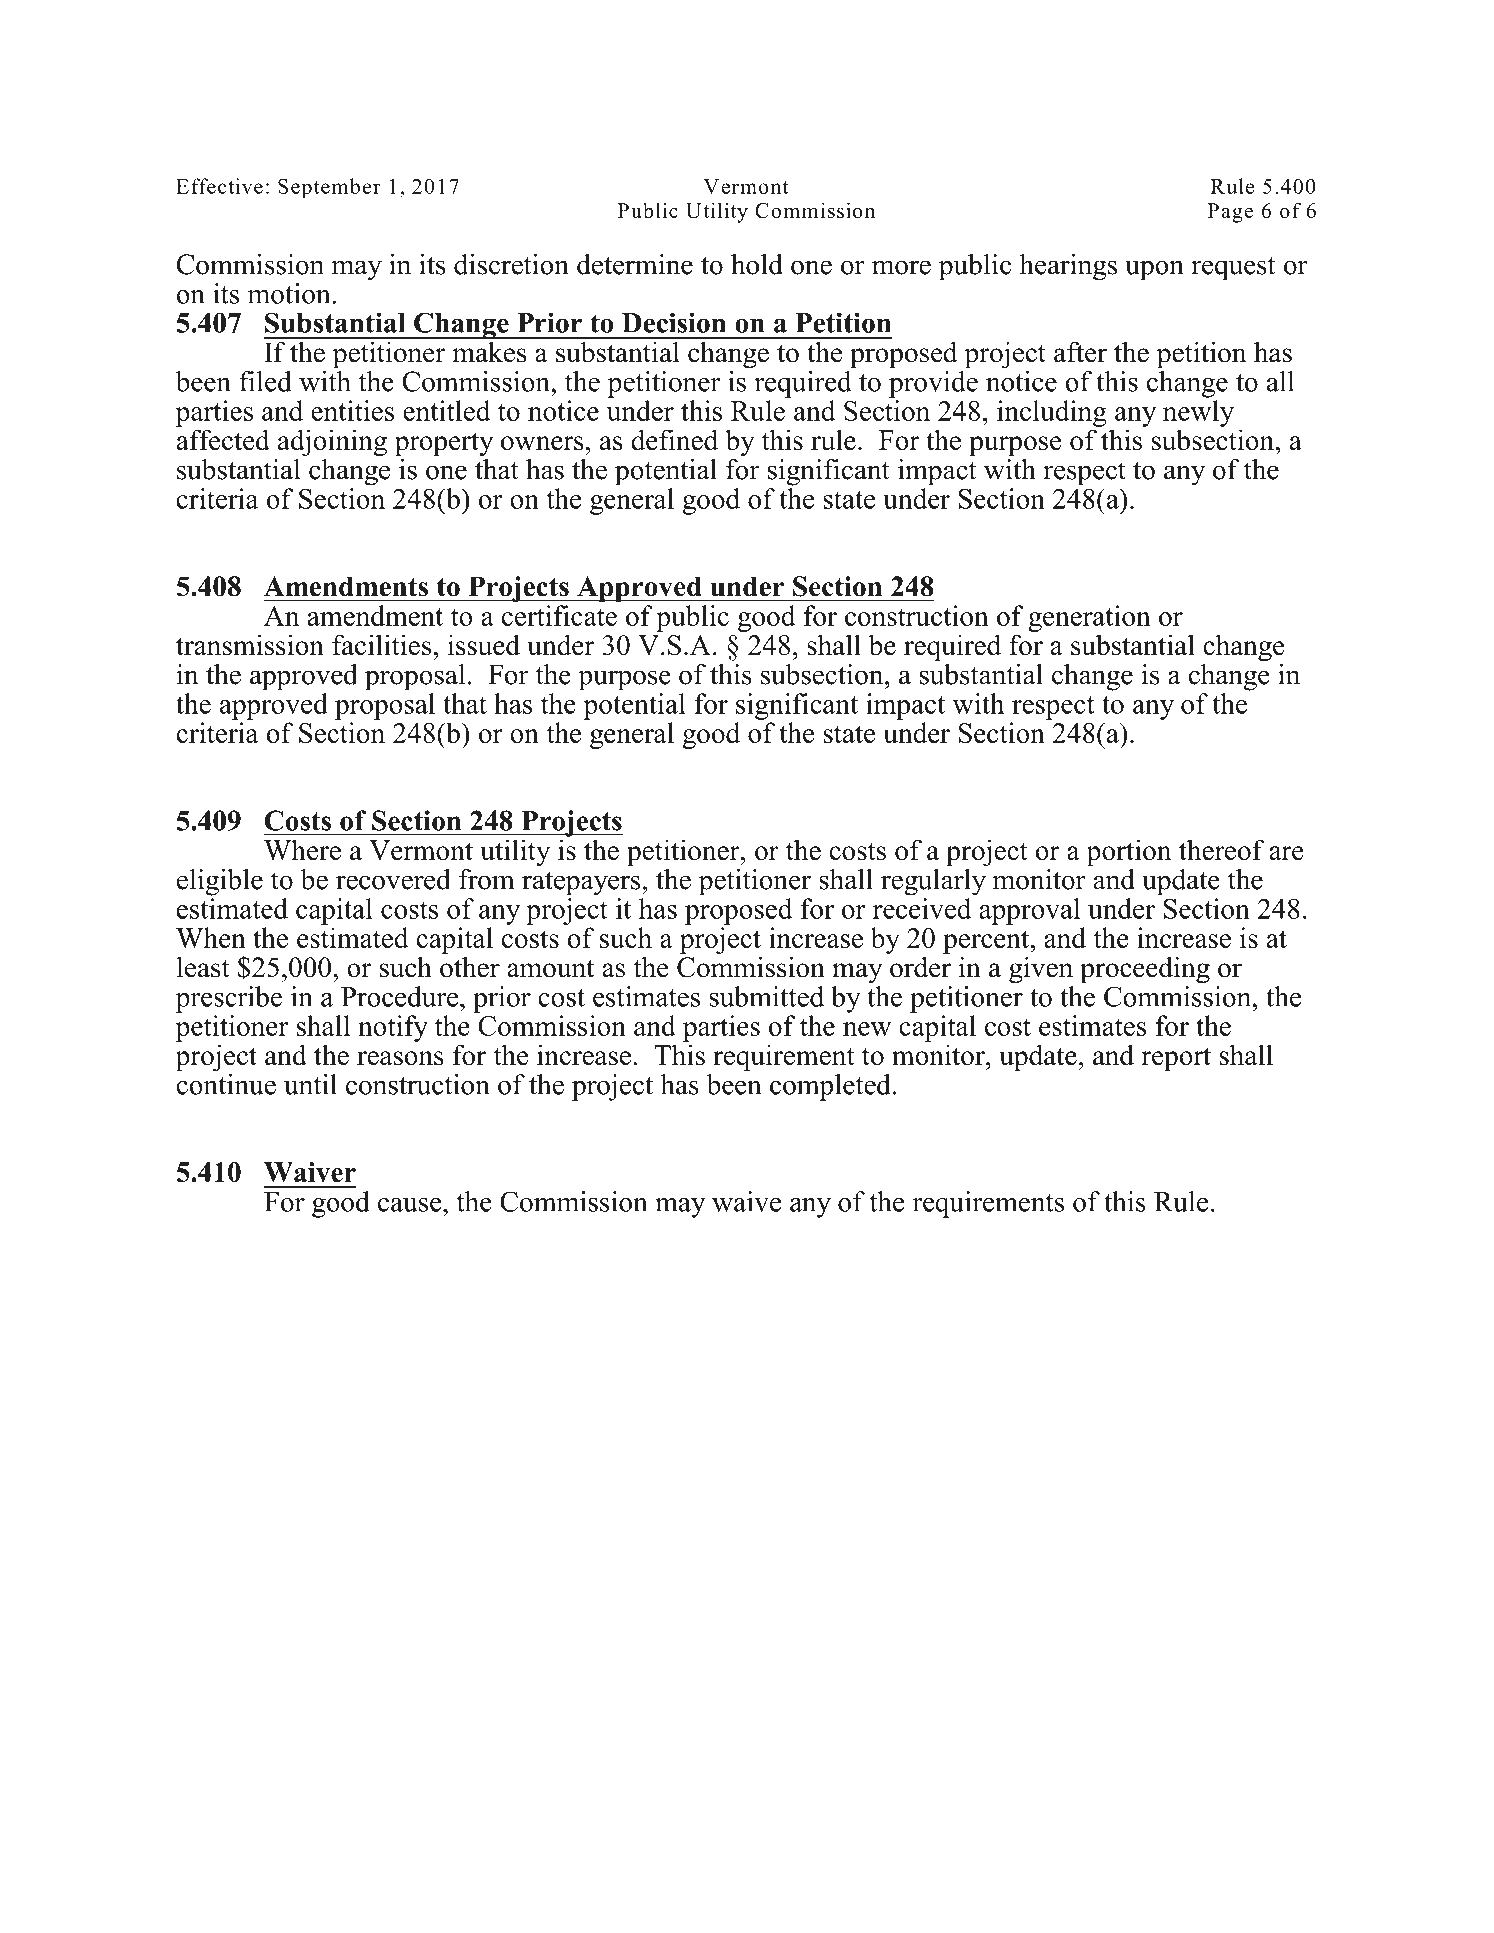  Describe the element at coordinates (1230, 213) in the image. I see `Page` at that location.
